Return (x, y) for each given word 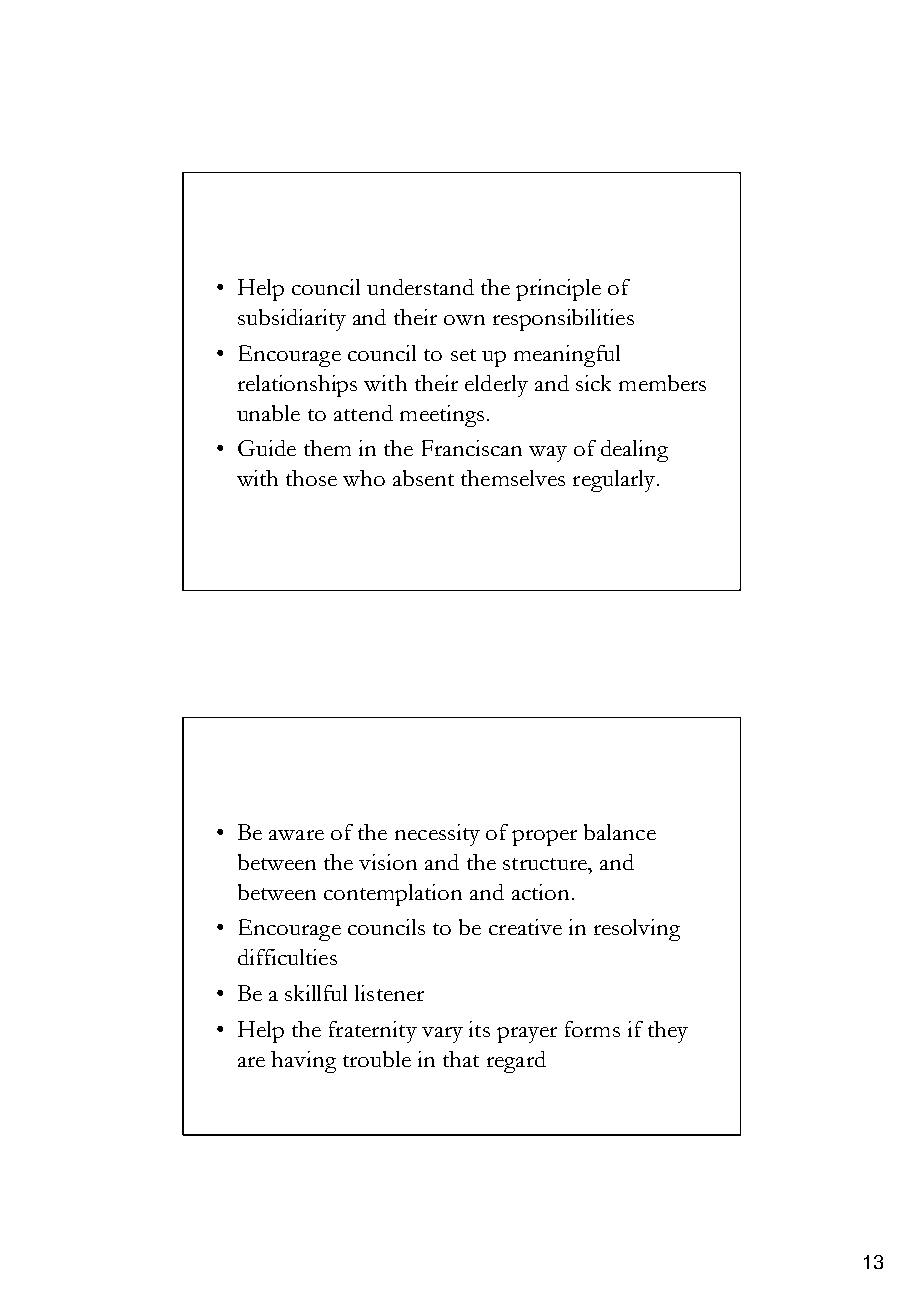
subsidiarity (292, 320)
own (464, 320)
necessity (437, 835)
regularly (615, 481)
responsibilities (563, 320)
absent (423, 478)
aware (296, 835)
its (479, 1029)
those (311, 478)
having (303, 1062)
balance (620, 832)
